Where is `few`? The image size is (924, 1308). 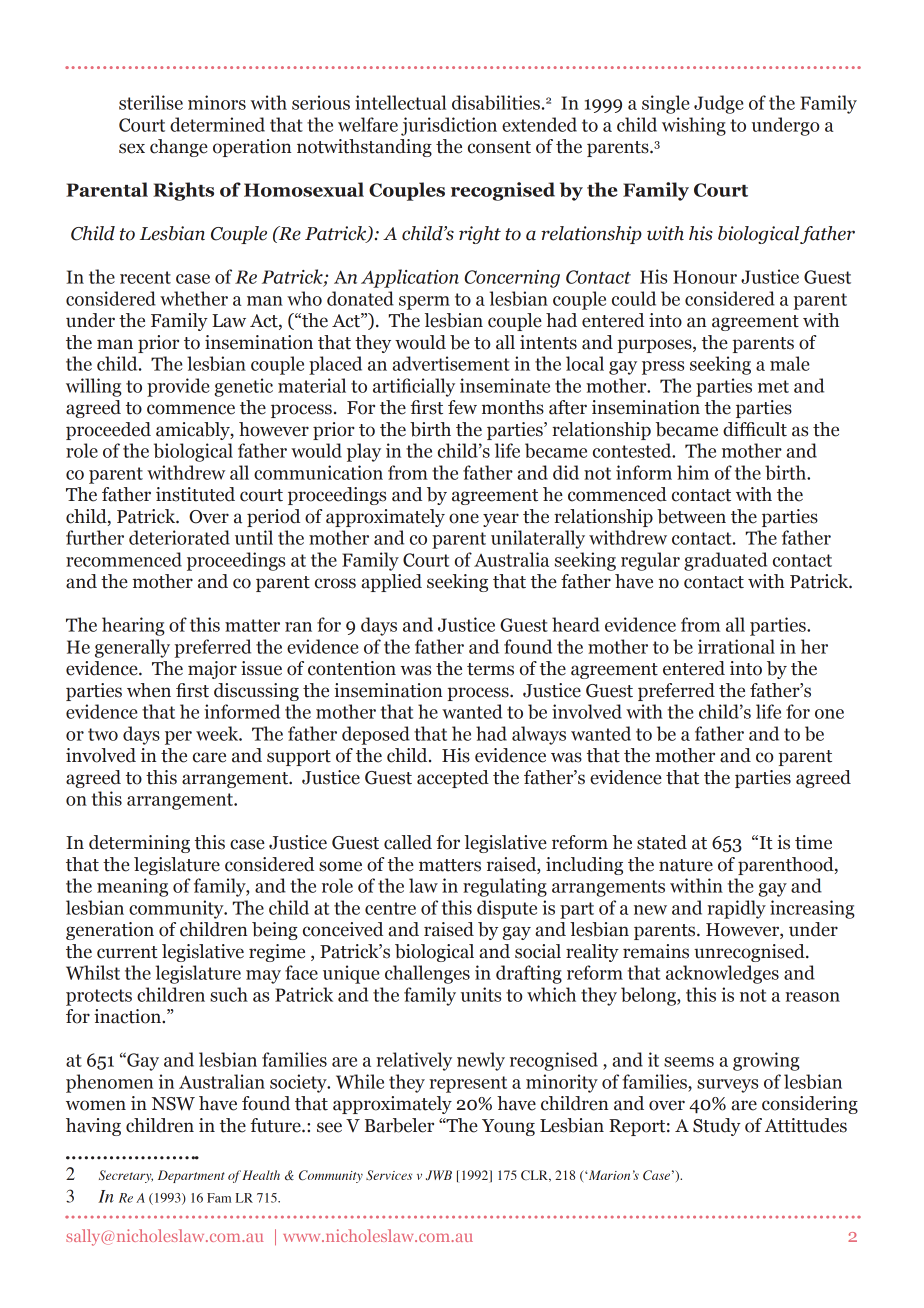
few is located at coordinates (462, 407).
